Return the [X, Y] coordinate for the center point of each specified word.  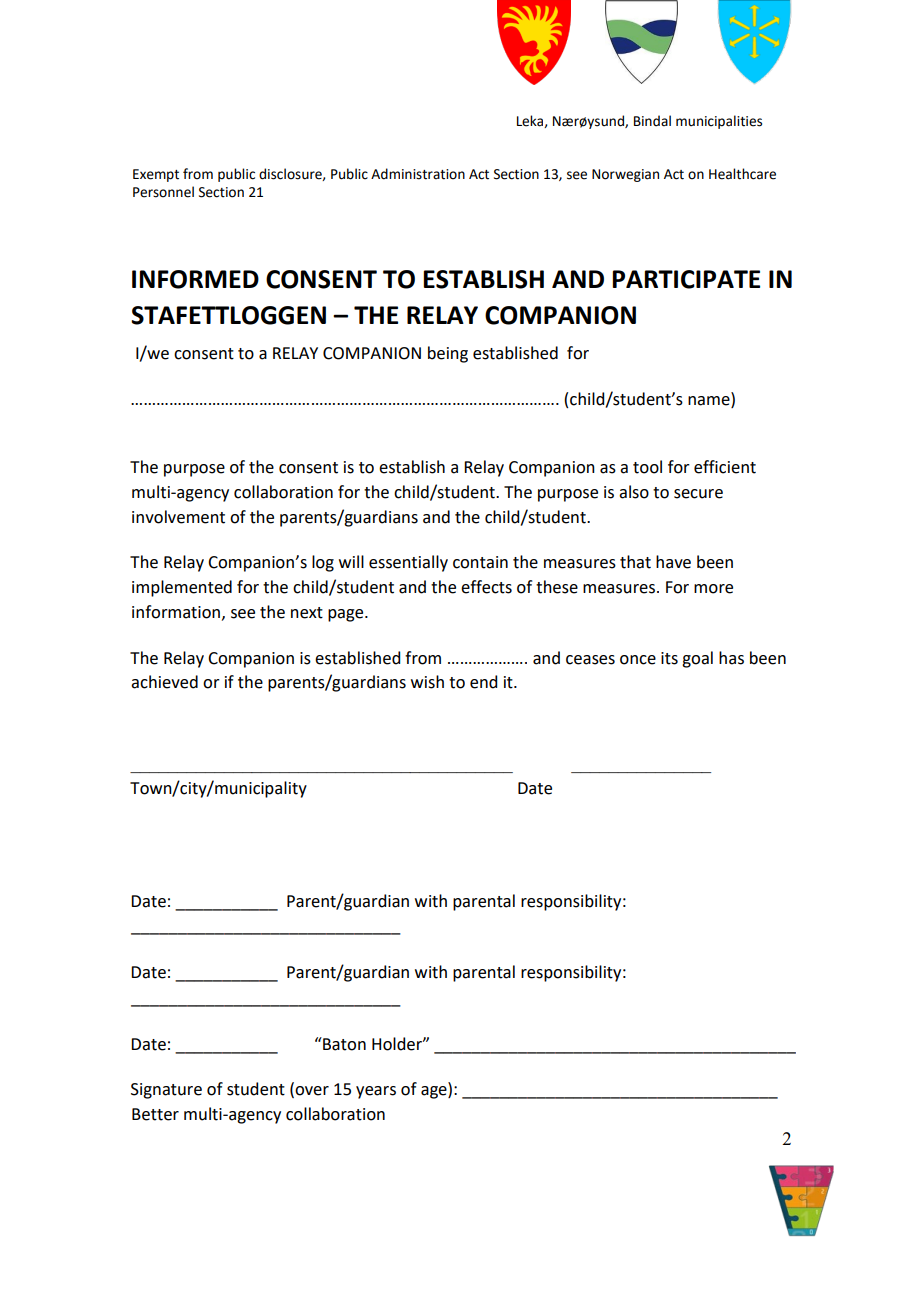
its [669, 658]
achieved [164, 682]
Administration [418, 174]
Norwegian [625, 175]
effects [486, 587]
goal [697, 659]
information [176, 612]
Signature [166, 1091]
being [448, 354]
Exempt [156, 175]
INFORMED [195, 279]
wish [427, 682]
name [710, 402]
